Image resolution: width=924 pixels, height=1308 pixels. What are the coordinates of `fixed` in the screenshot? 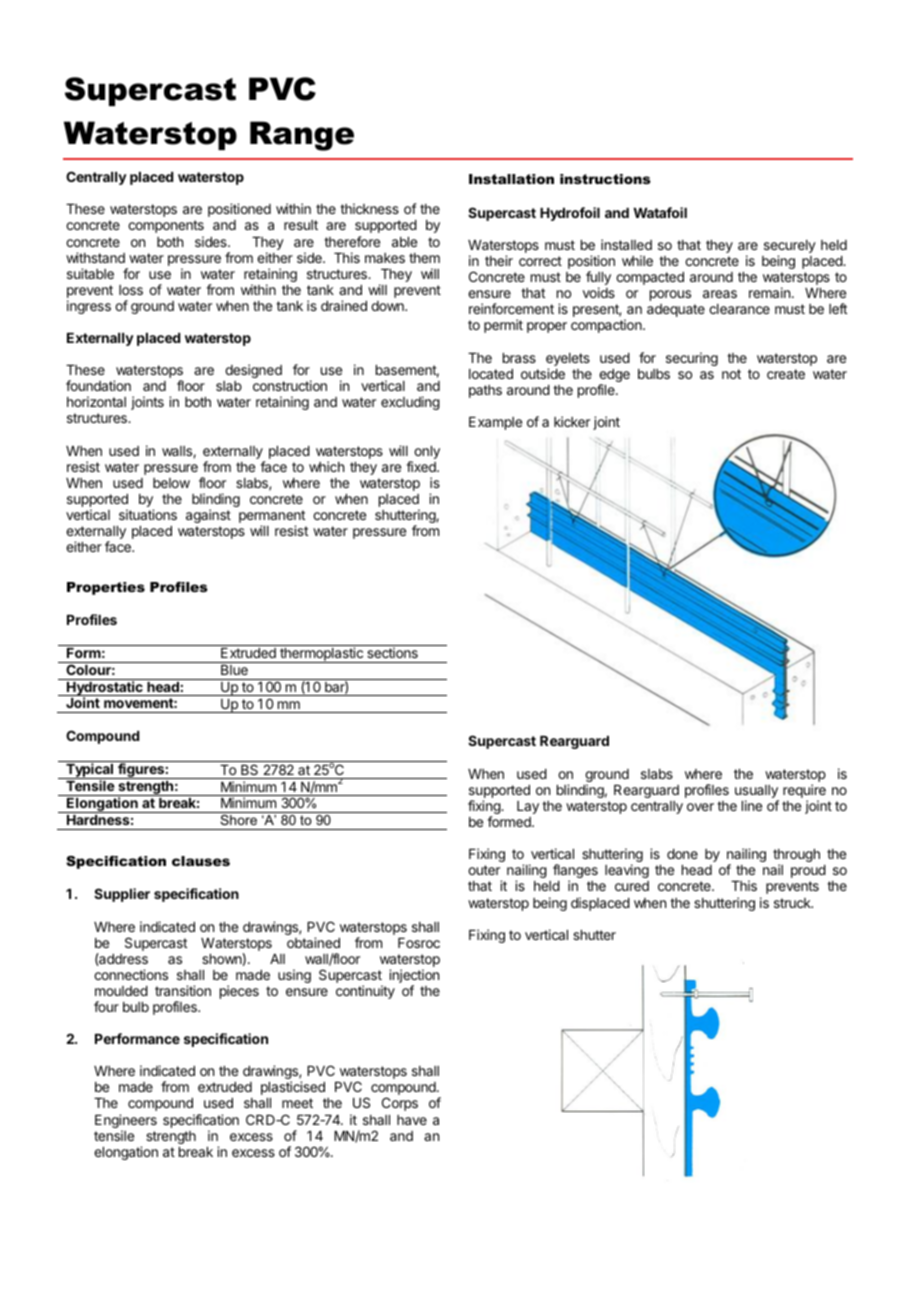 It's located at (422, 466).
